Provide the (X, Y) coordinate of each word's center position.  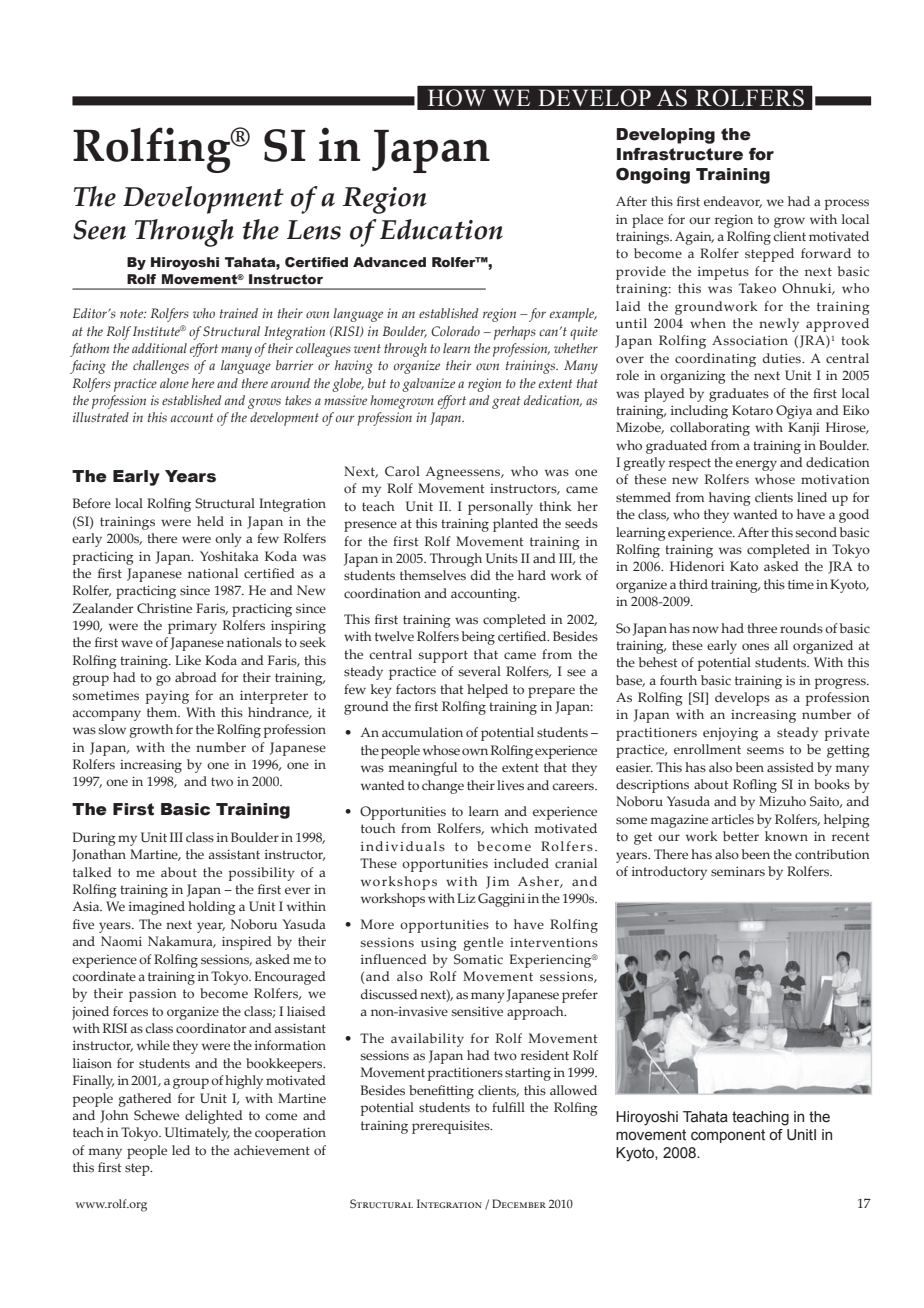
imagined (157, 908)
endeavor (733, 202)
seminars (738, 871)
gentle (483, 944)
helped (487, 691)
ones (755, 646)
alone (174, 383)
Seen (99, 230)
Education (441, 229)
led (181, 1150)
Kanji (804, 429)
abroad (196, 677)
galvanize (428, 385)
